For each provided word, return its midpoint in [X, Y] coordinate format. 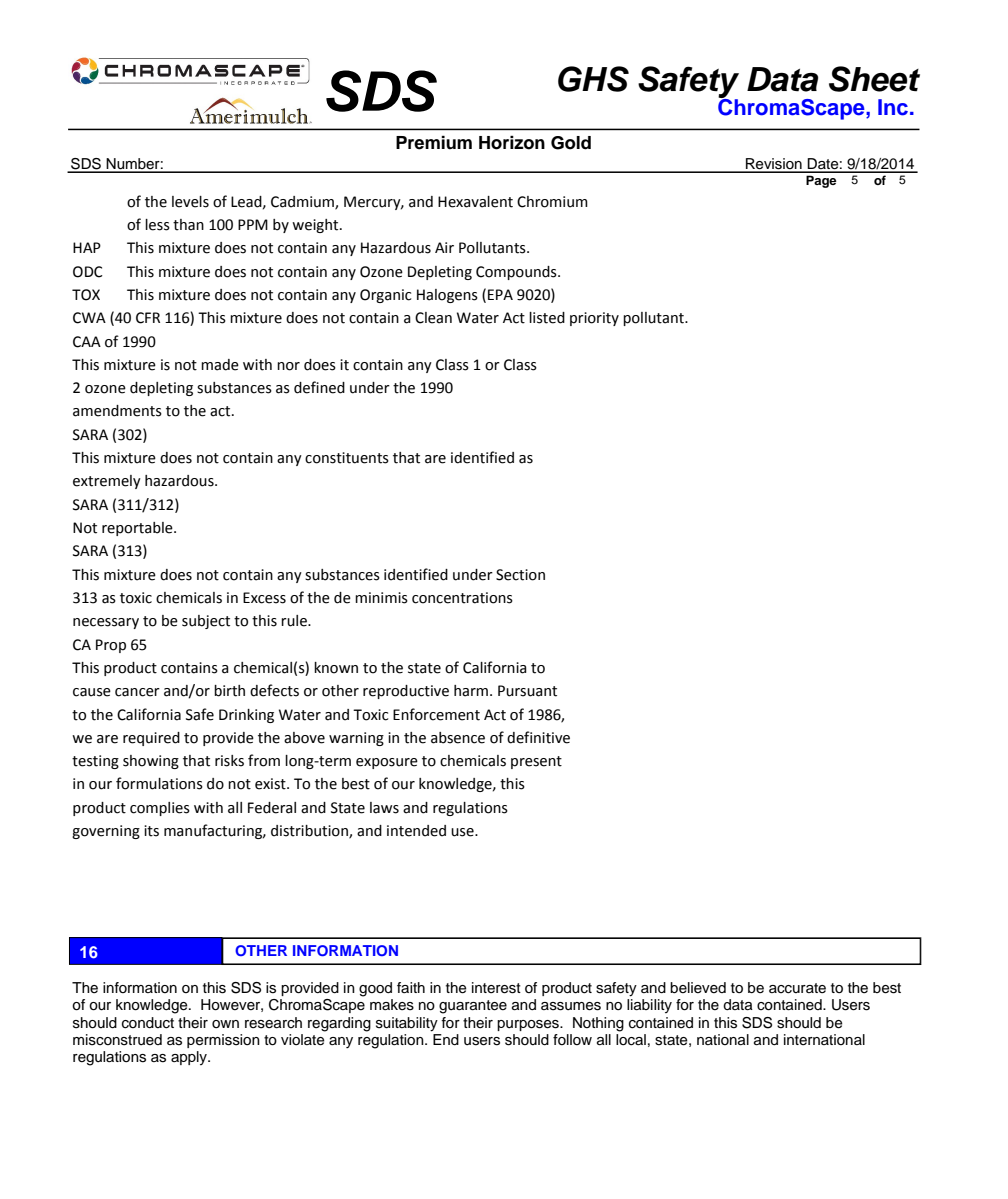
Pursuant [527, 691]
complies [160, 809]
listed [547, 318]
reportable [138, 529]
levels [190, 202]
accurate [797, 988]
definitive [538, 737]
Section [520, 575]
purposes [529, 1025]
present [536, 762]
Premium [434, 142]
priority [594, 319]
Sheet [874, 79]
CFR [148, 318]
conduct [148, 1023]
